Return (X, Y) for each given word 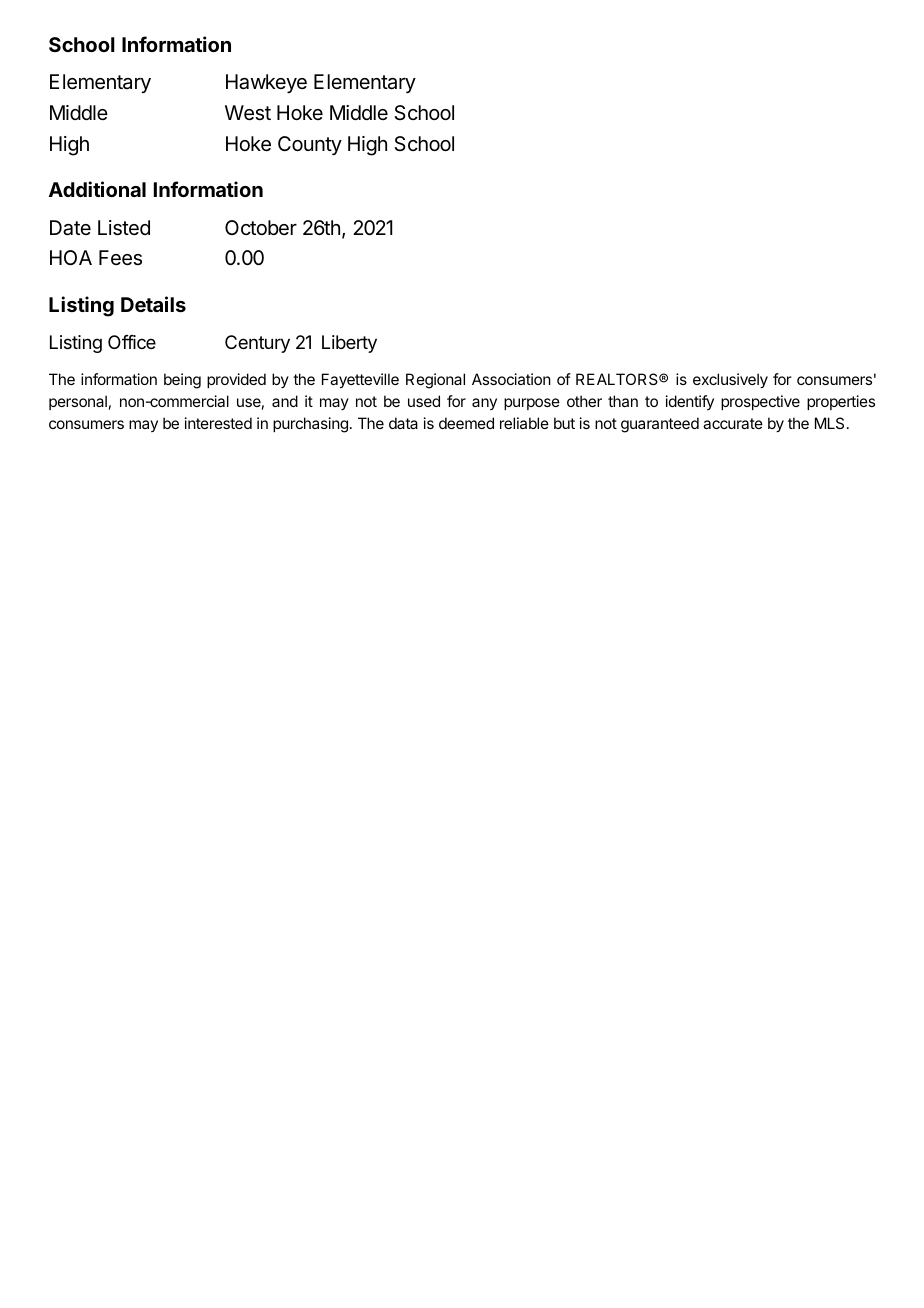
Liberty (349, 344)
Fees (120, 258)
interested (218, 423)
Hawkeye (266, 83)
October (261, 227)
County (310, 145)
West (248, 113)
